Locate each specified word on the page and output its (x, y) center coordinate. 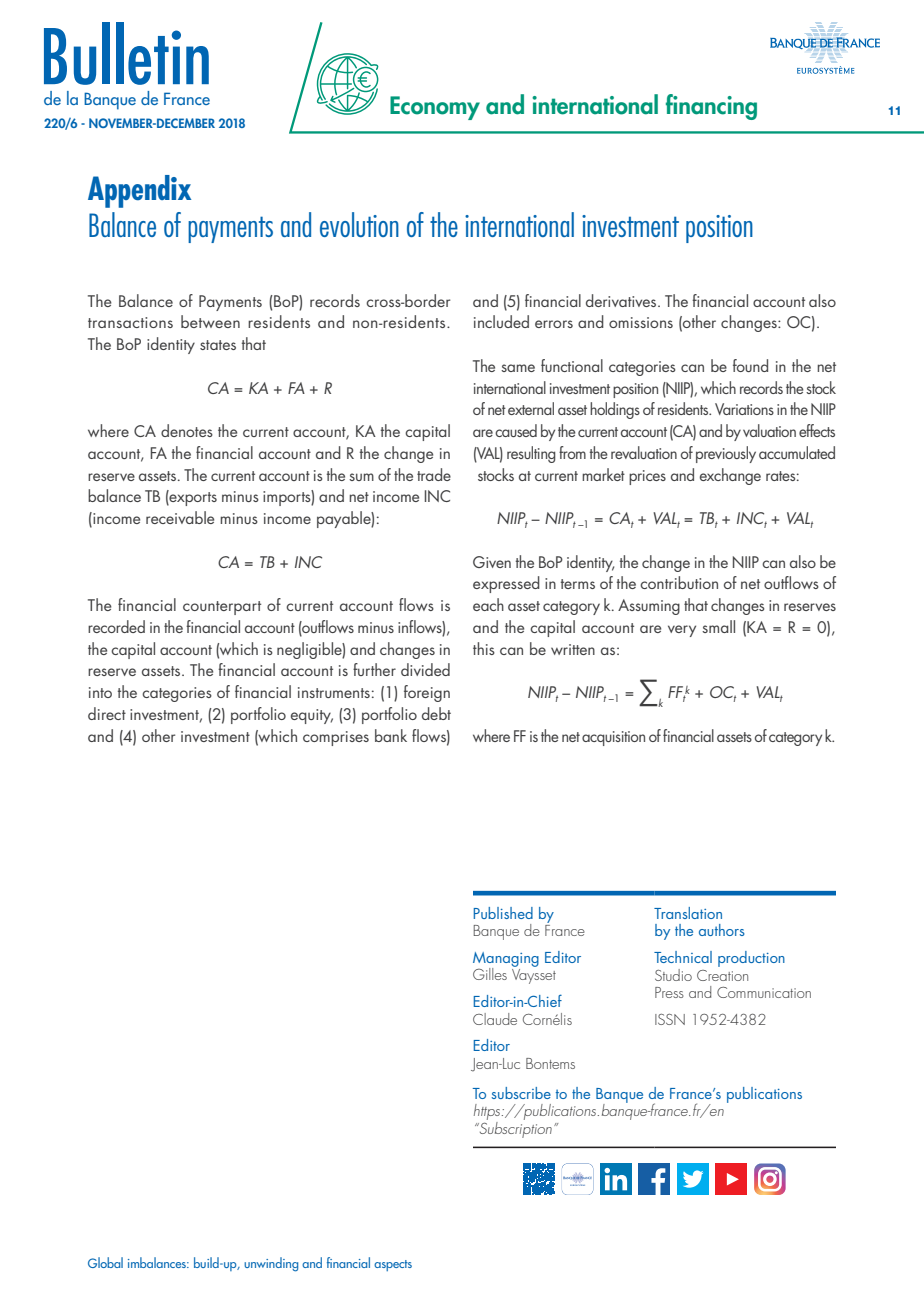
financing (711, 107)
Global (105, 1262)
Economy (435, 108)
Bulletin (126, 53)
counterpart (222, 608)
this (484, 648)
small (718, 626)
